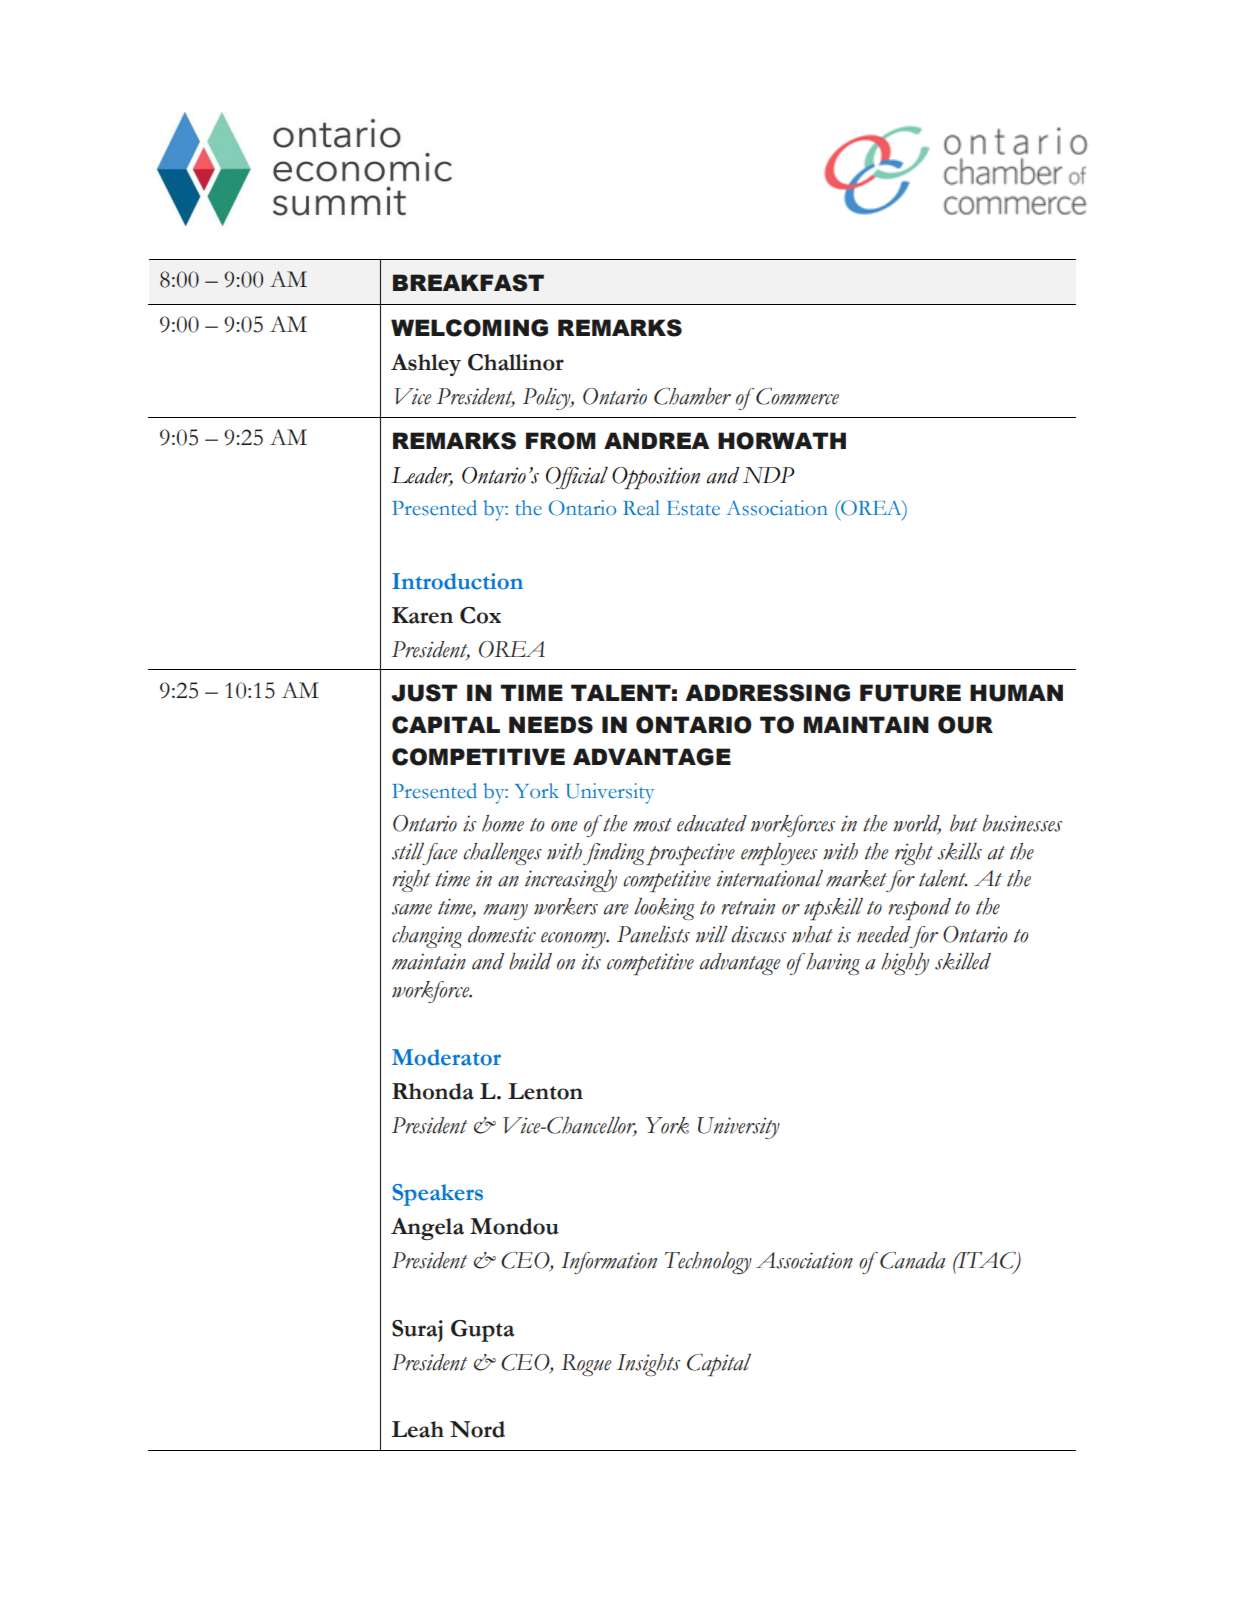 The image size is (1255, 1624). What do you see at coordinates (692, 396) in the screenshot?
I see `Chamber` at bounding box center [692, 396].
